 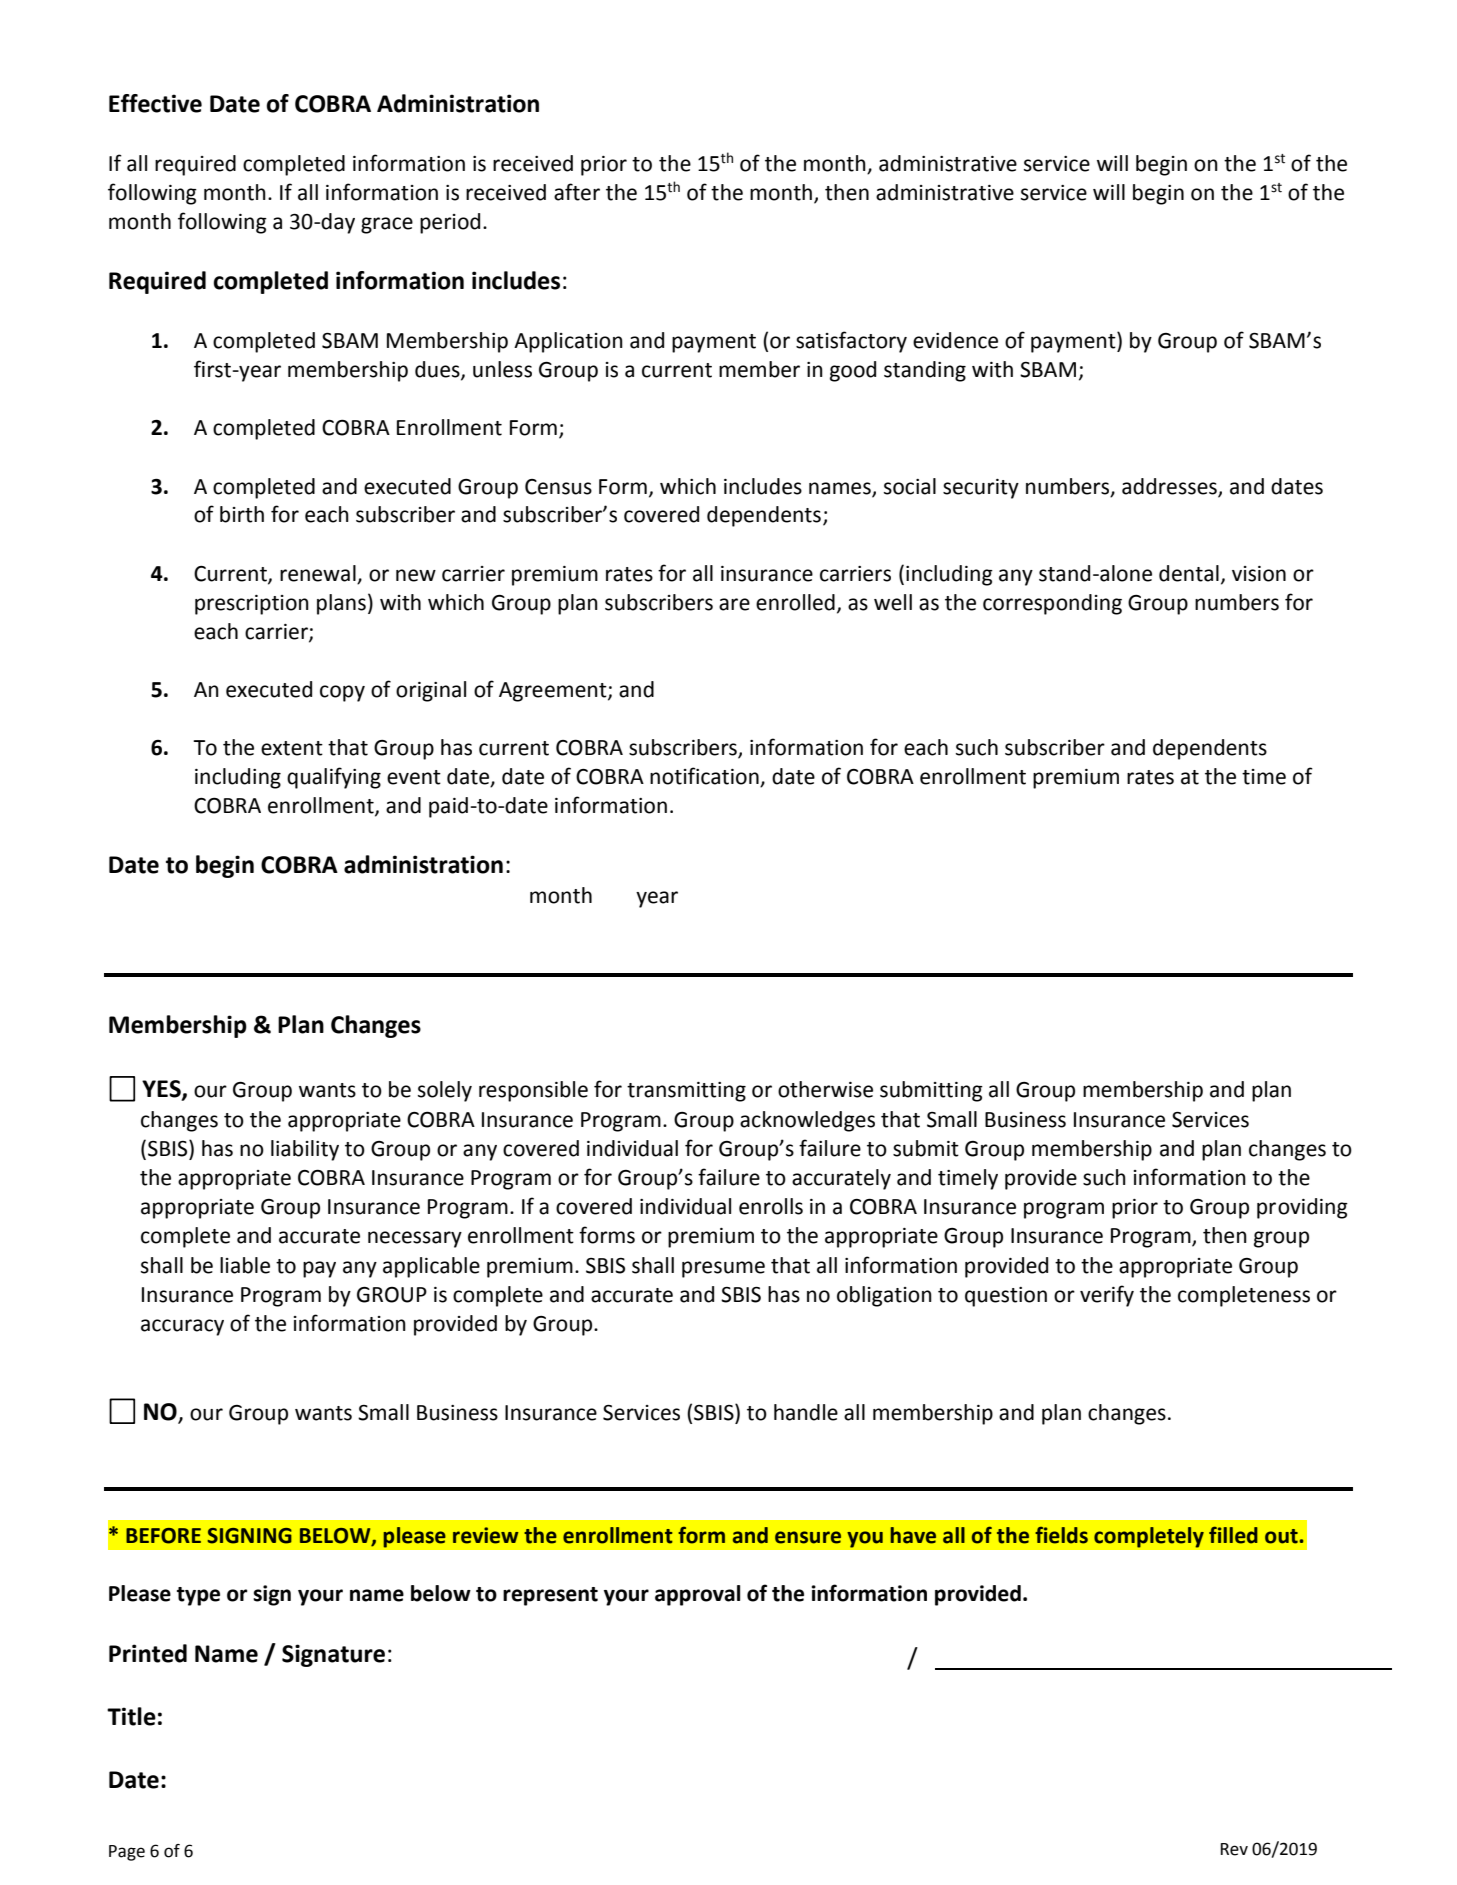 I want to click on filled, so click(x=1233, y=1535).
